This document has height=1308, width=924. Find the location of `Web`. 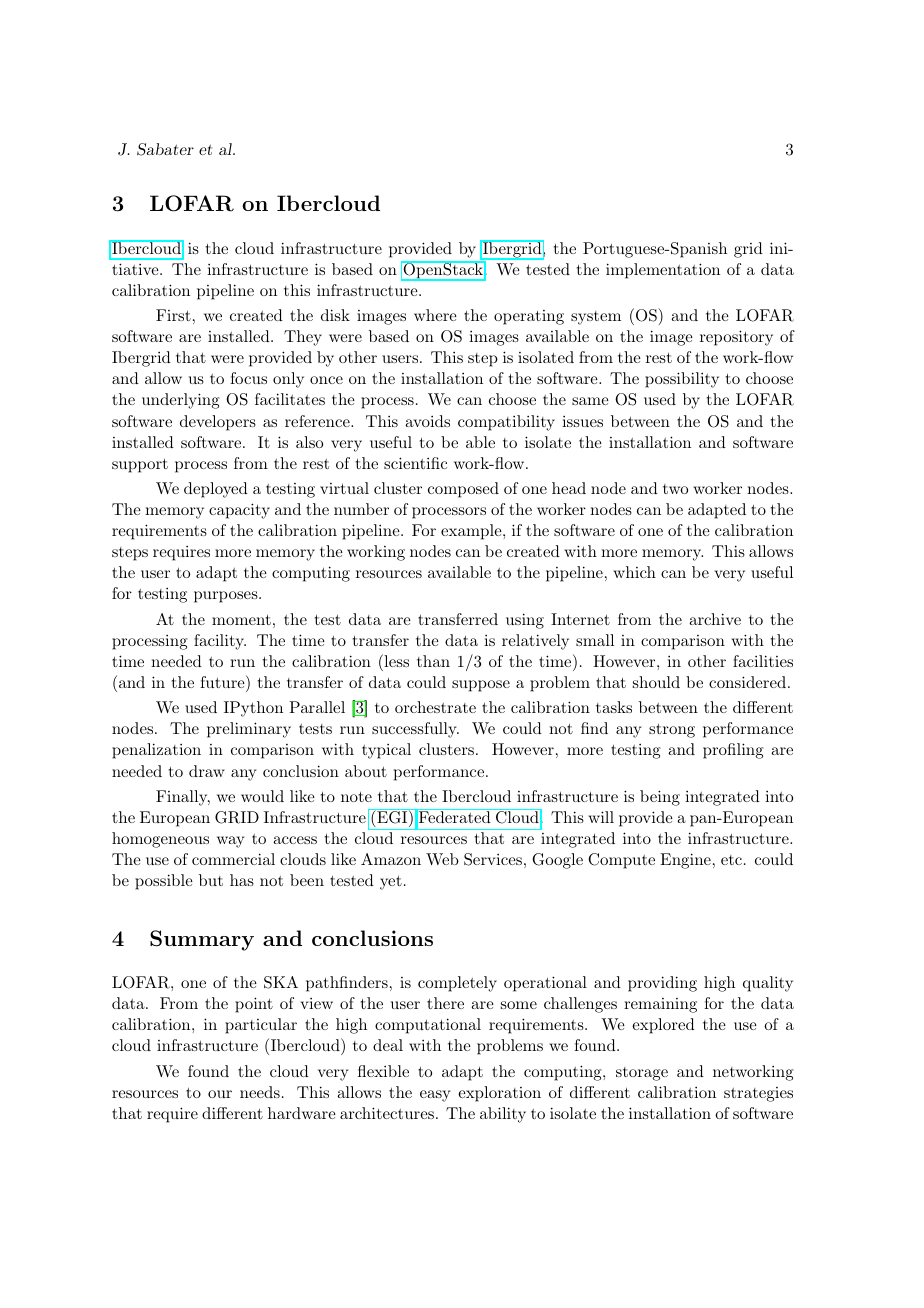

Web is located at coordinates (442, 859).
